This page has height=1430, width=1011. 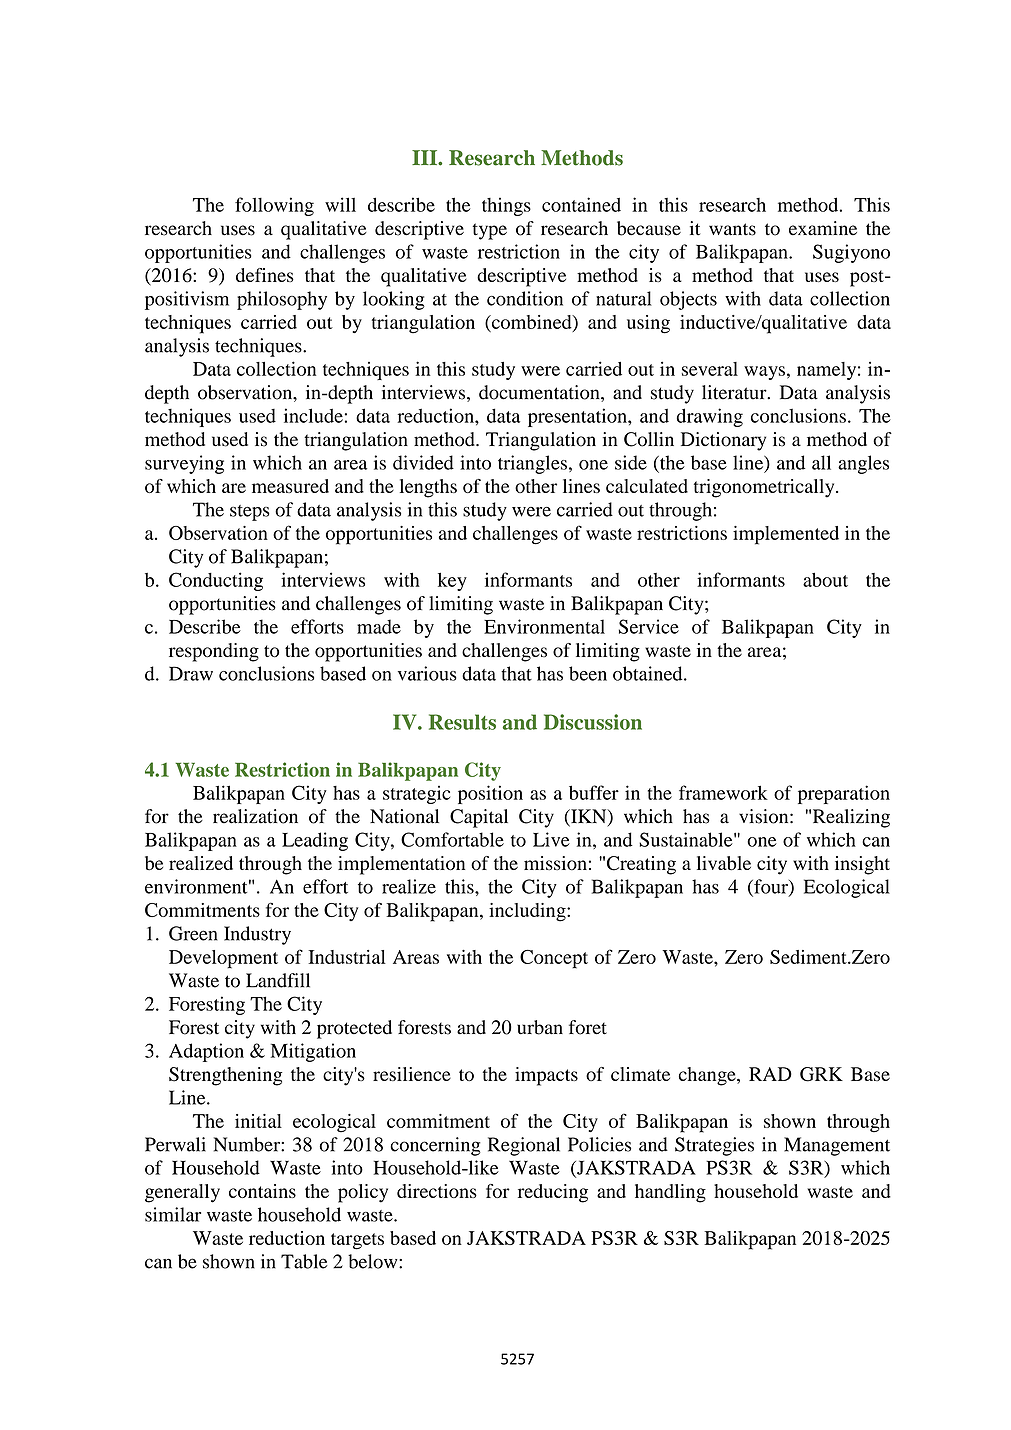 What do you see at coordinates (723, 792) in the page?
I see `framework` at bounding box center [723, 792].
